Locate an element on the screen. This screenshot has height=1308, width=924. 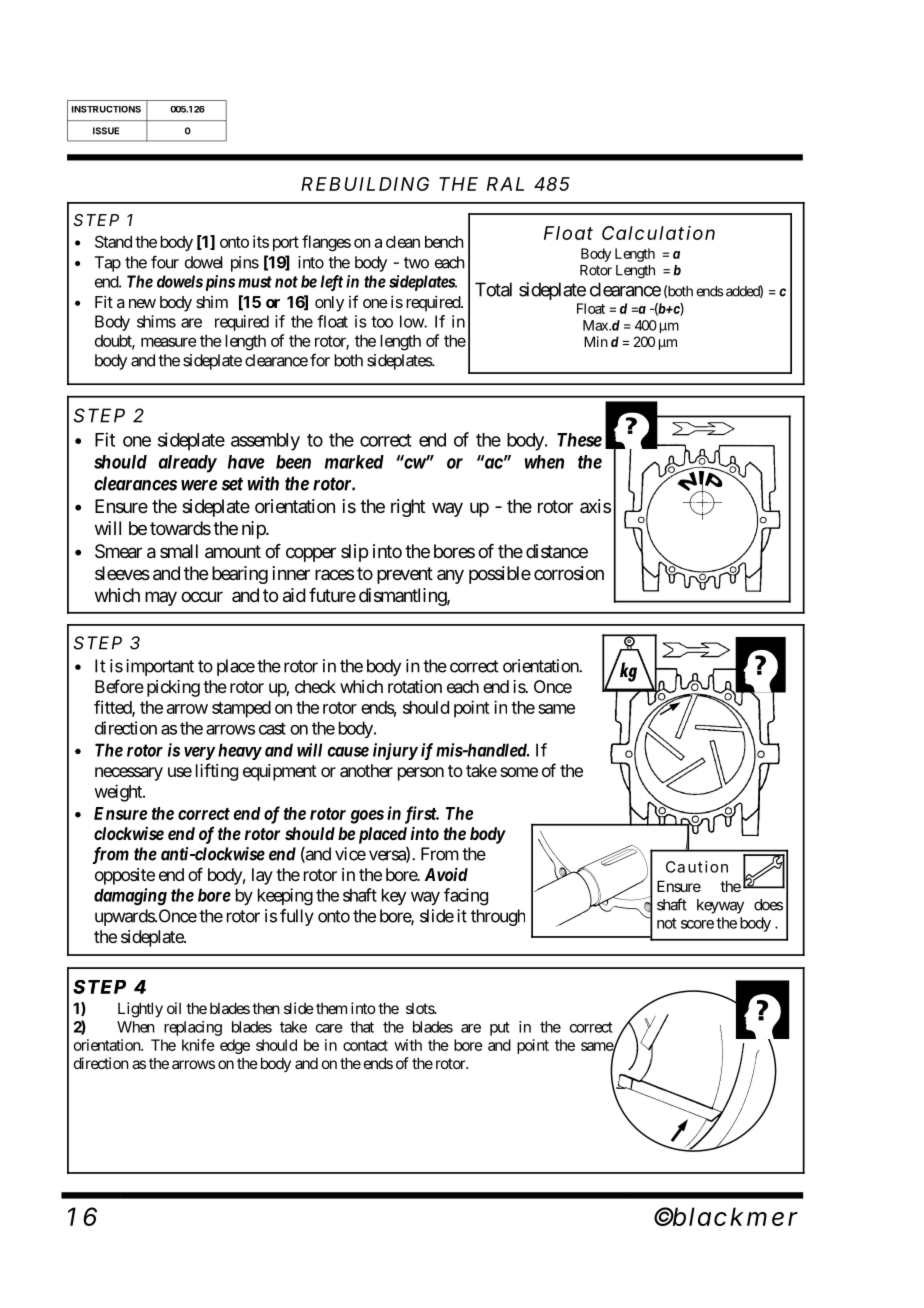
any is located at coordinates (450, 576).
